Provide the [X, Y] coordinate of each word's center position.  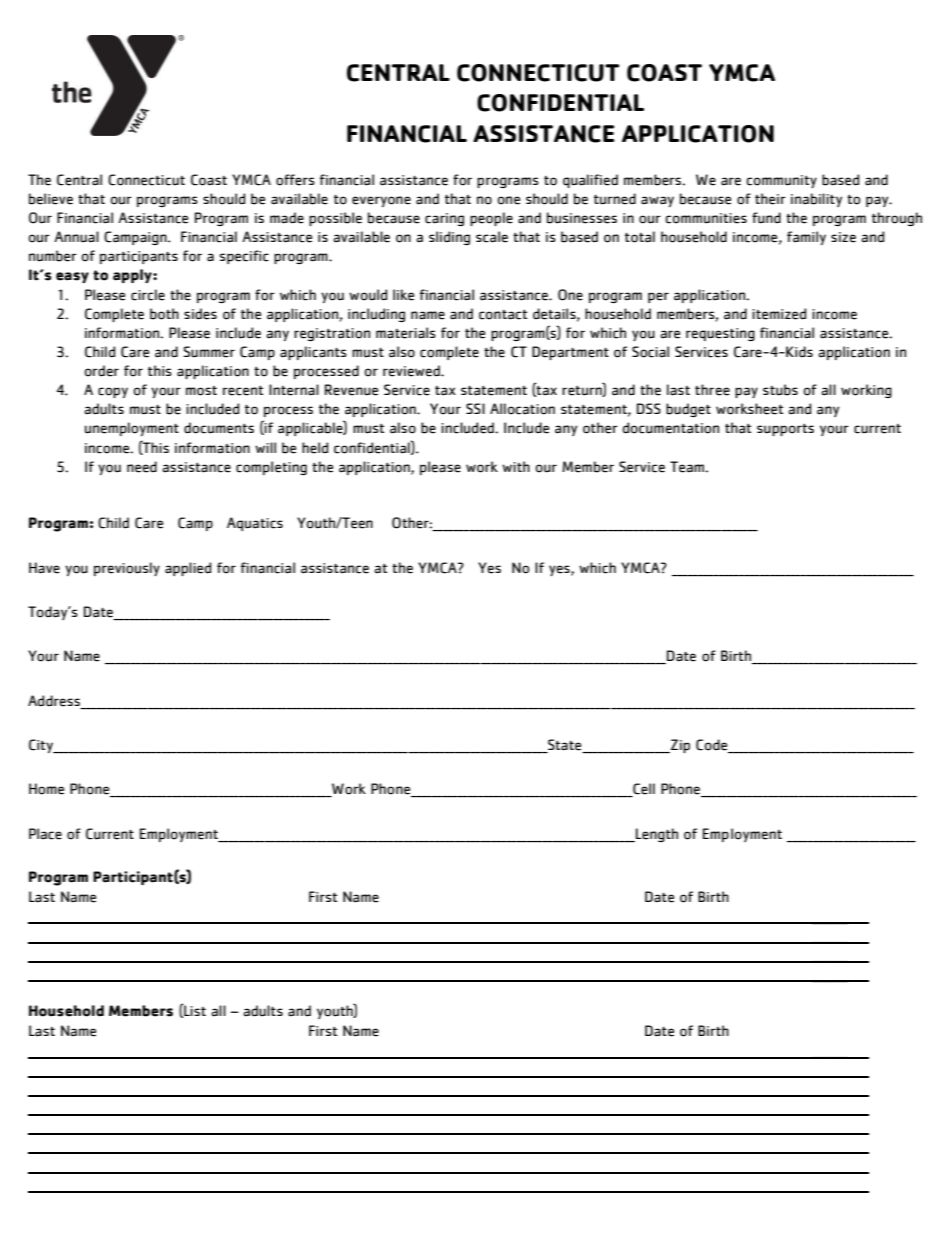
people [491, 219]
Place [45, 834]
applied [188, 569]
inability [816, 200]
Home [46, 789]
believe [51, 199]
